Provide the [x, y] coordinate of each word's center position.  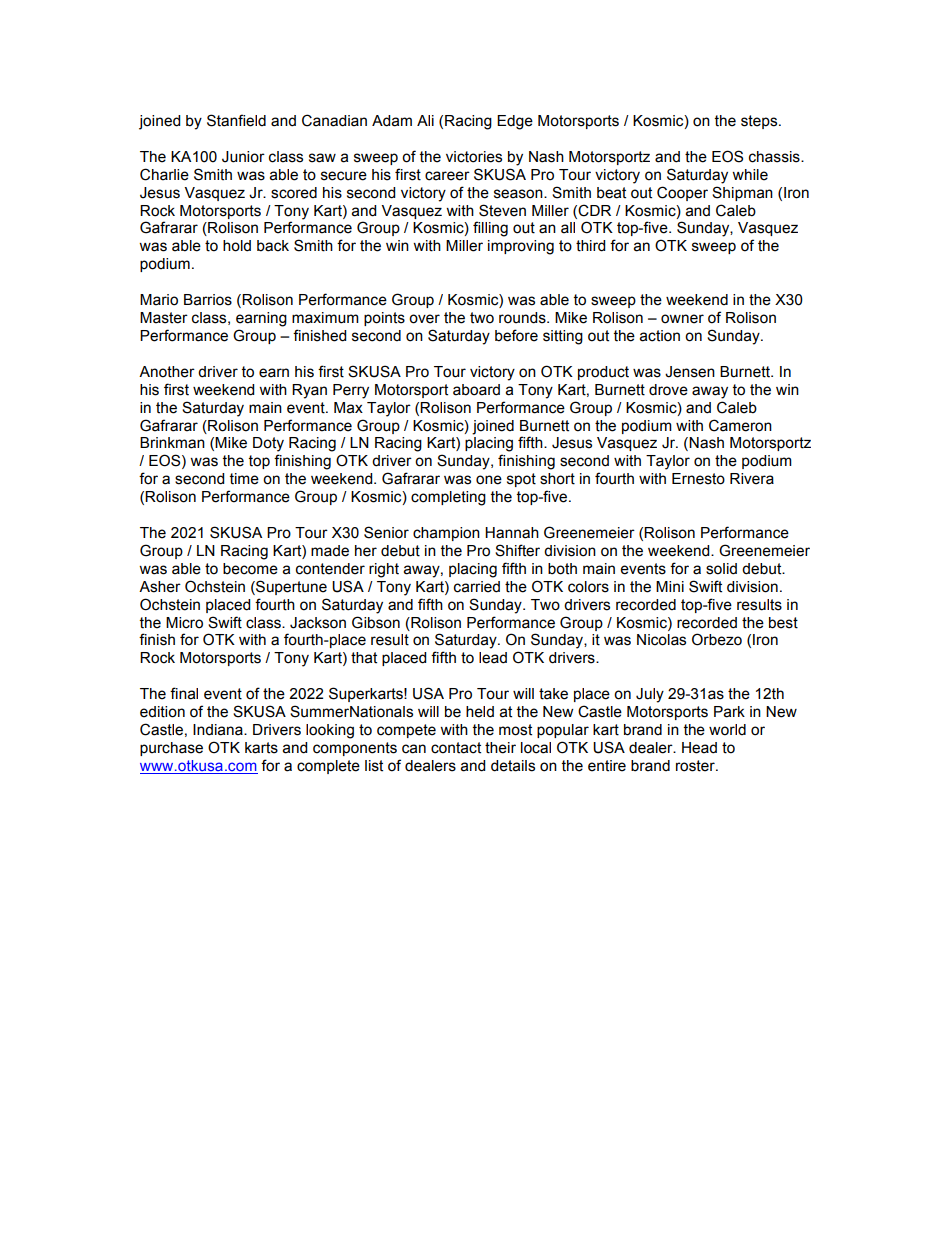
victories [474, 157]
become [250, 569]
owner [682, 319]
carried [477, 587]
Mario [159, 300]
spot [521, 480]
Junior [243, 157]
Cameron [740, 425]
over [424, 319]
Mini [670, 586]
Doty [268, 444]
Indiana [219, 730]
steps [760, 122]
